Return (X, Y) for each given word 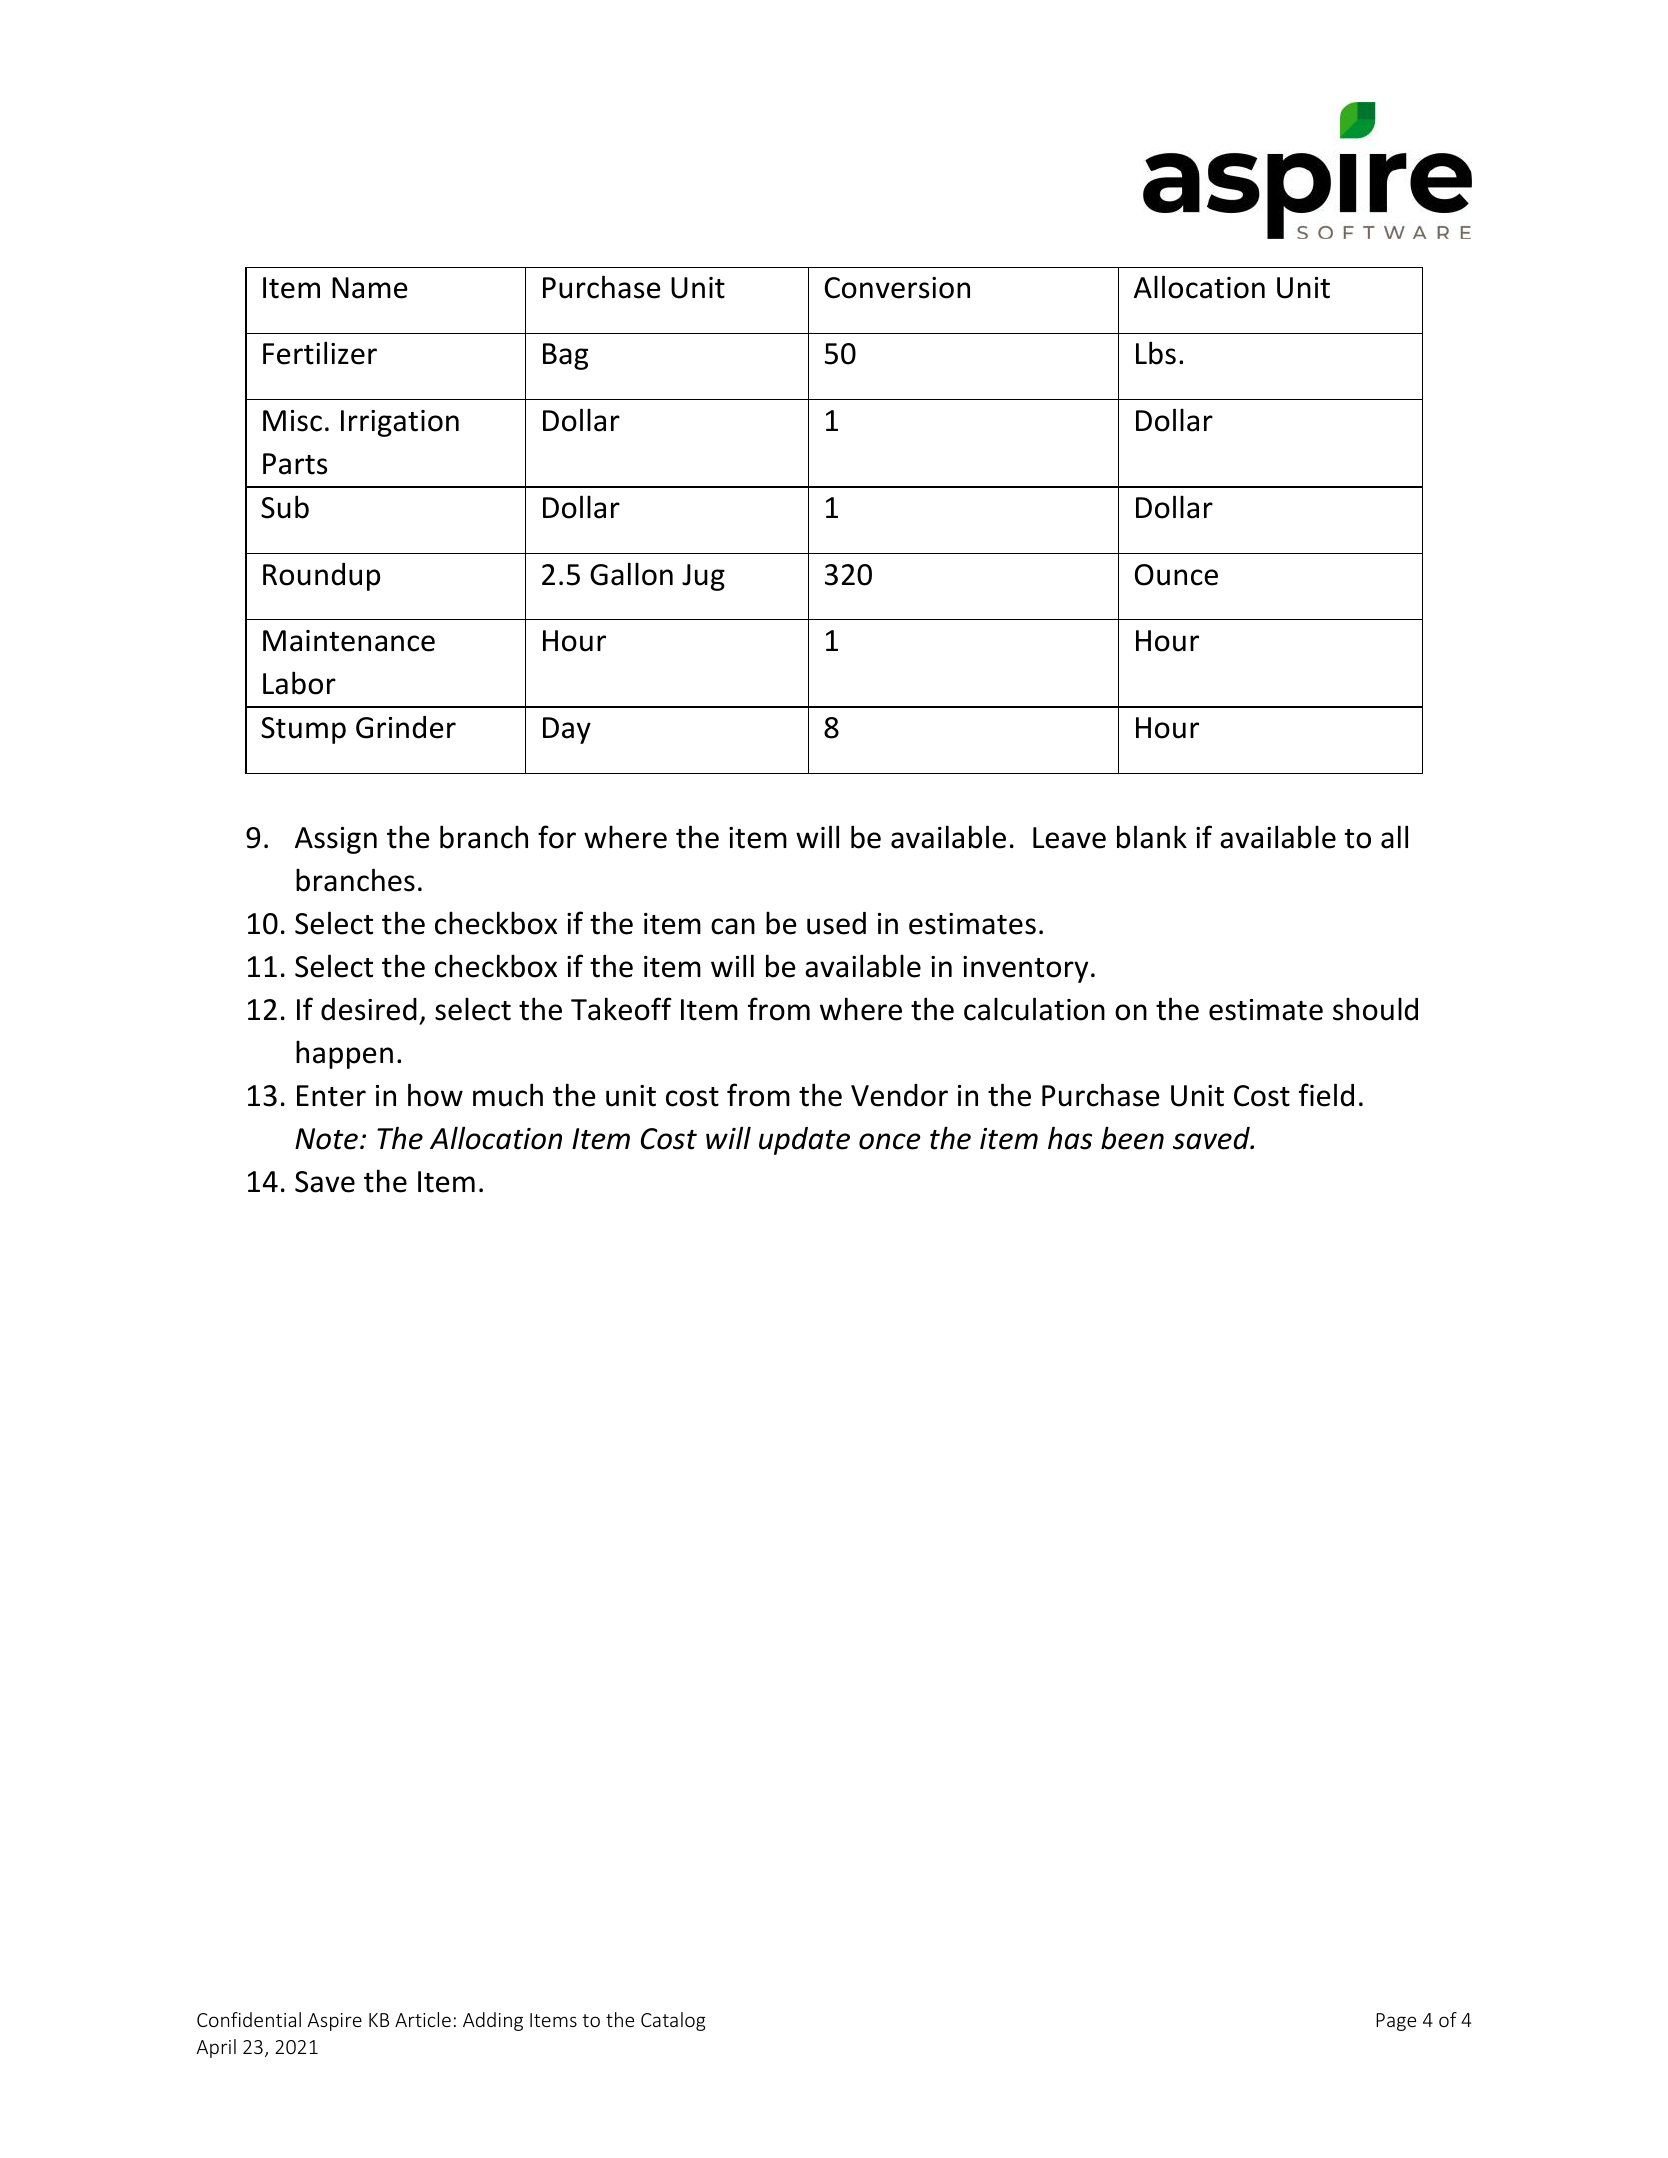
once (890, 1141)
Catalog (673, 2021)
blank (1152, 837)
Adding (493, 2021)
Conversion (897, 288)
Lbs (1156, 353)
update (804, 1141)
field (1326, 1095)
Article (423, 2019)
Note (326, 1139)
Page (1396, 2022)
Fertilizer (320, 353)
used (836, 923)
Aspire (334, 2022)
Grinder (406, 727)
